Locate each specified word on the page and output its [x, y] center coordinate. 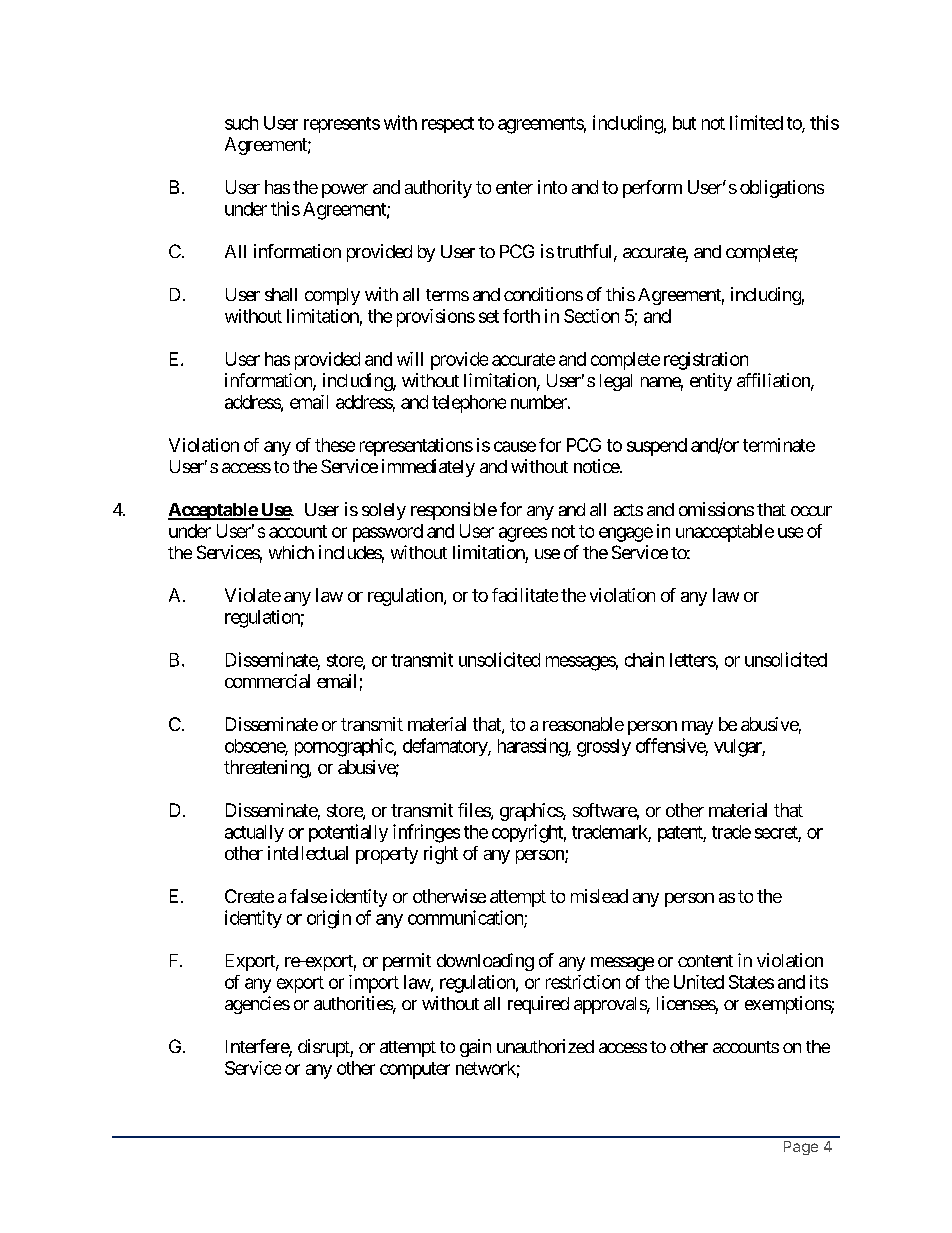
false [308, 896]
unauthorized [545, 1046]
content [705, 961]
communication [466, 918]
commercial [267, 681]
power [345, 191]
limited [756, 122]
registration [706, 361]
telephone [469, 404]
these [335, 445]
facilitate [525, 595]
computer [415, 1070]
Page [801, 1148]
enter [514, 187]
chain [644, 659]
